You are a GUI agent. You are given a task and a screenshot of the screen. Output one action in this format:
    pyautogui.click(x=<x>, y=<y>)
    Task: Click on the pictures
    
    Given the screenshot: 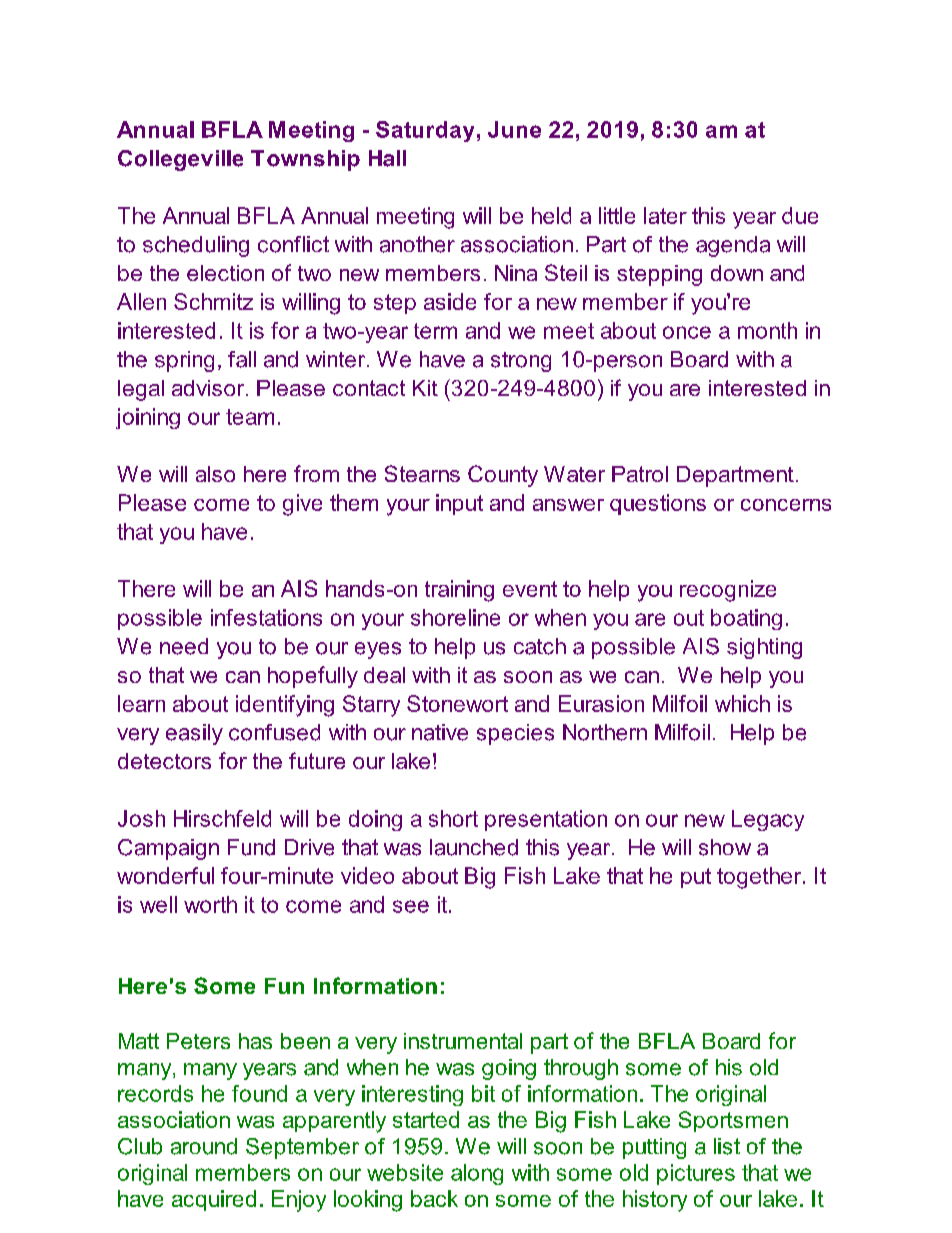 What is the action you would take?
    pyautogui.click(x=696, y=1174)
